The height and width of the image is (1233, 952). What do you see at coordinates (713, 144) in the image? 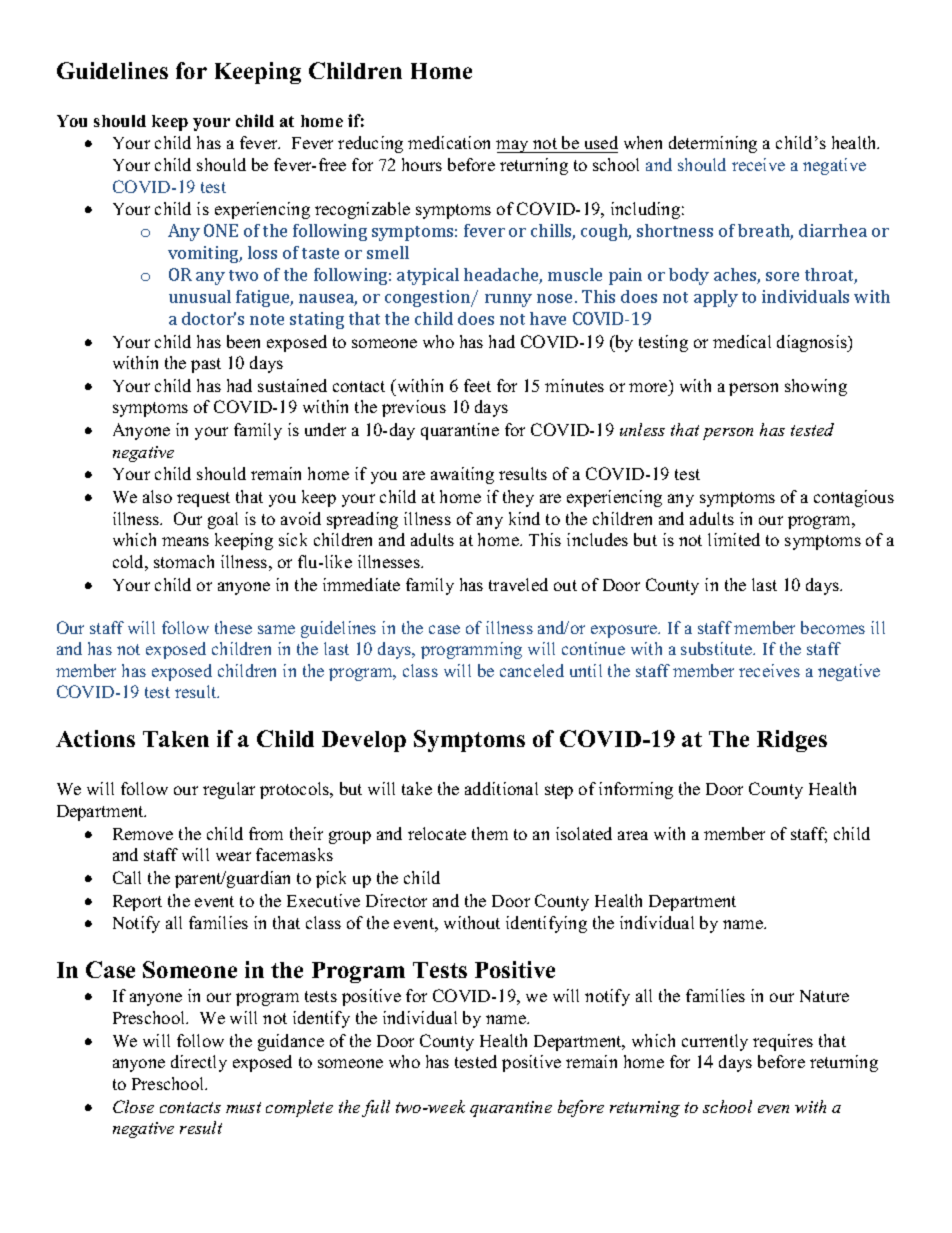
I see `determining` at bounding box center [713, 144].
